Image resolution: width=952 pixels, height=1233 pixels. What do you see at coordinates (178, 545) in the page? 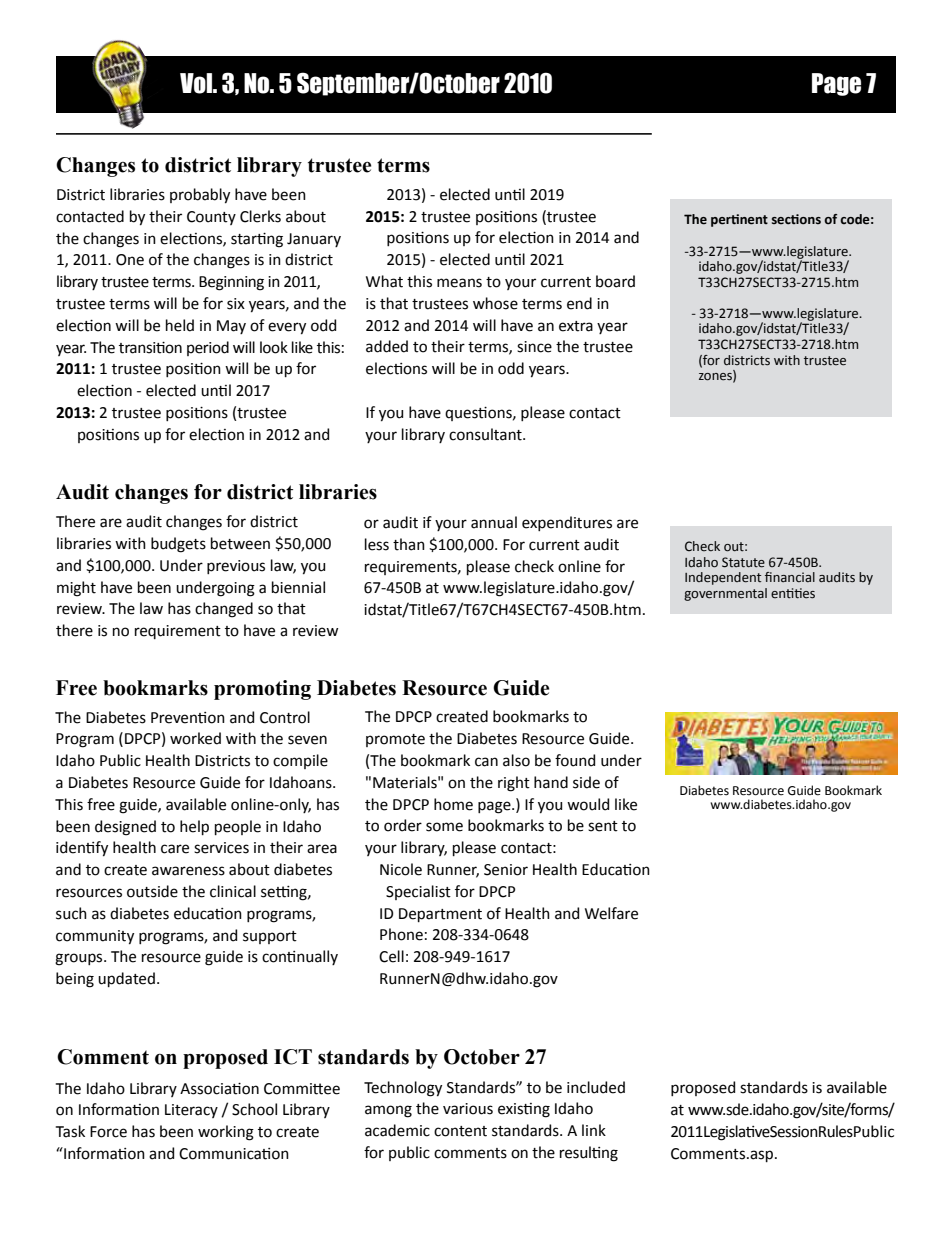
I see `budgets` at bounding box center [178, 545].
